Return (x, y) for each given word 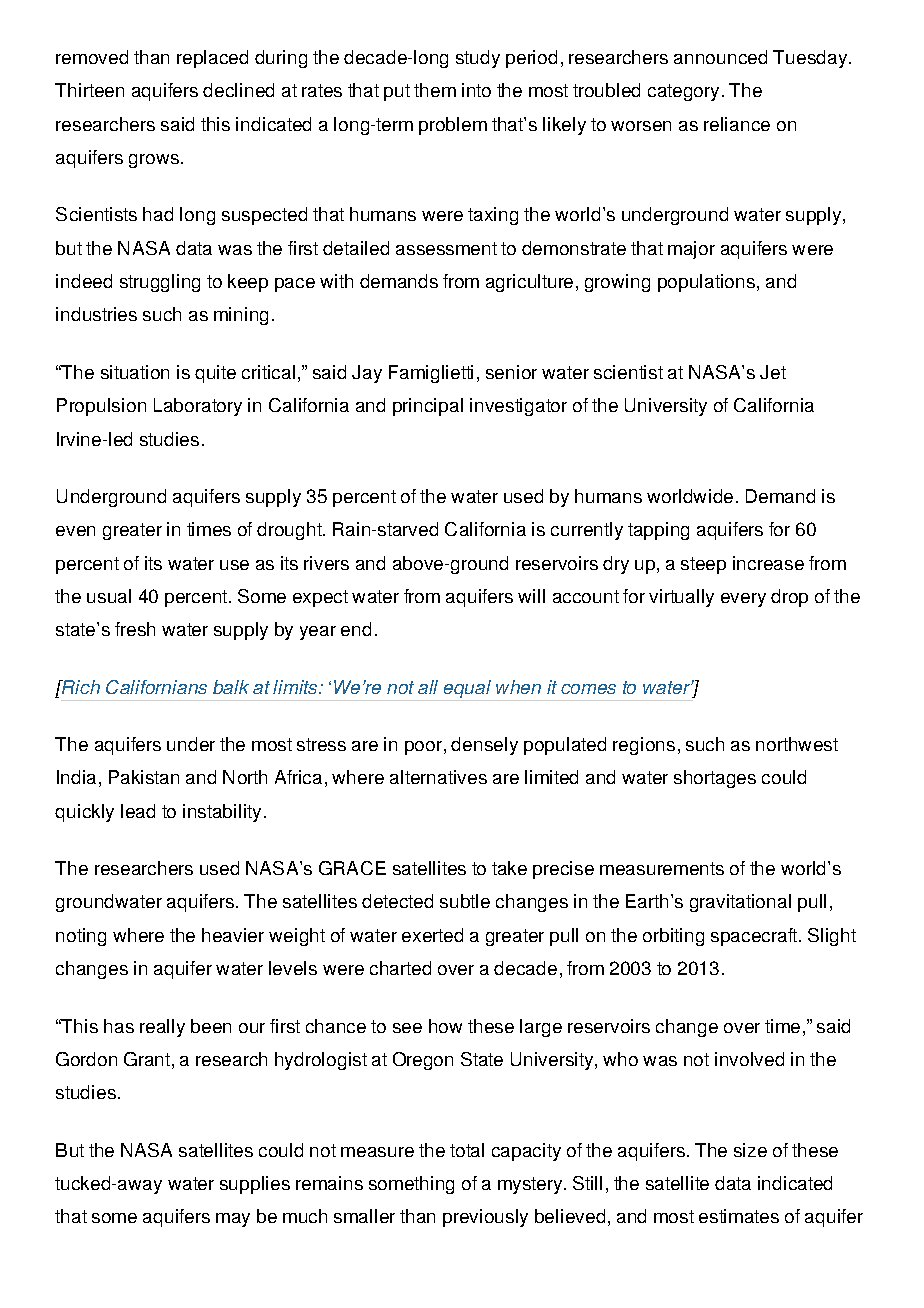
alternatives (438, 777)
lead (138, 811)
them (435, 90)
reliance (737, 124)
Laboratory (198, 407)
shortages (715, 779)
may (233, 1220)
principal (428, 407)
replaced (212, 59)
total (467, 1150)
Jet (773, 372)
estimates (739, 1216)
